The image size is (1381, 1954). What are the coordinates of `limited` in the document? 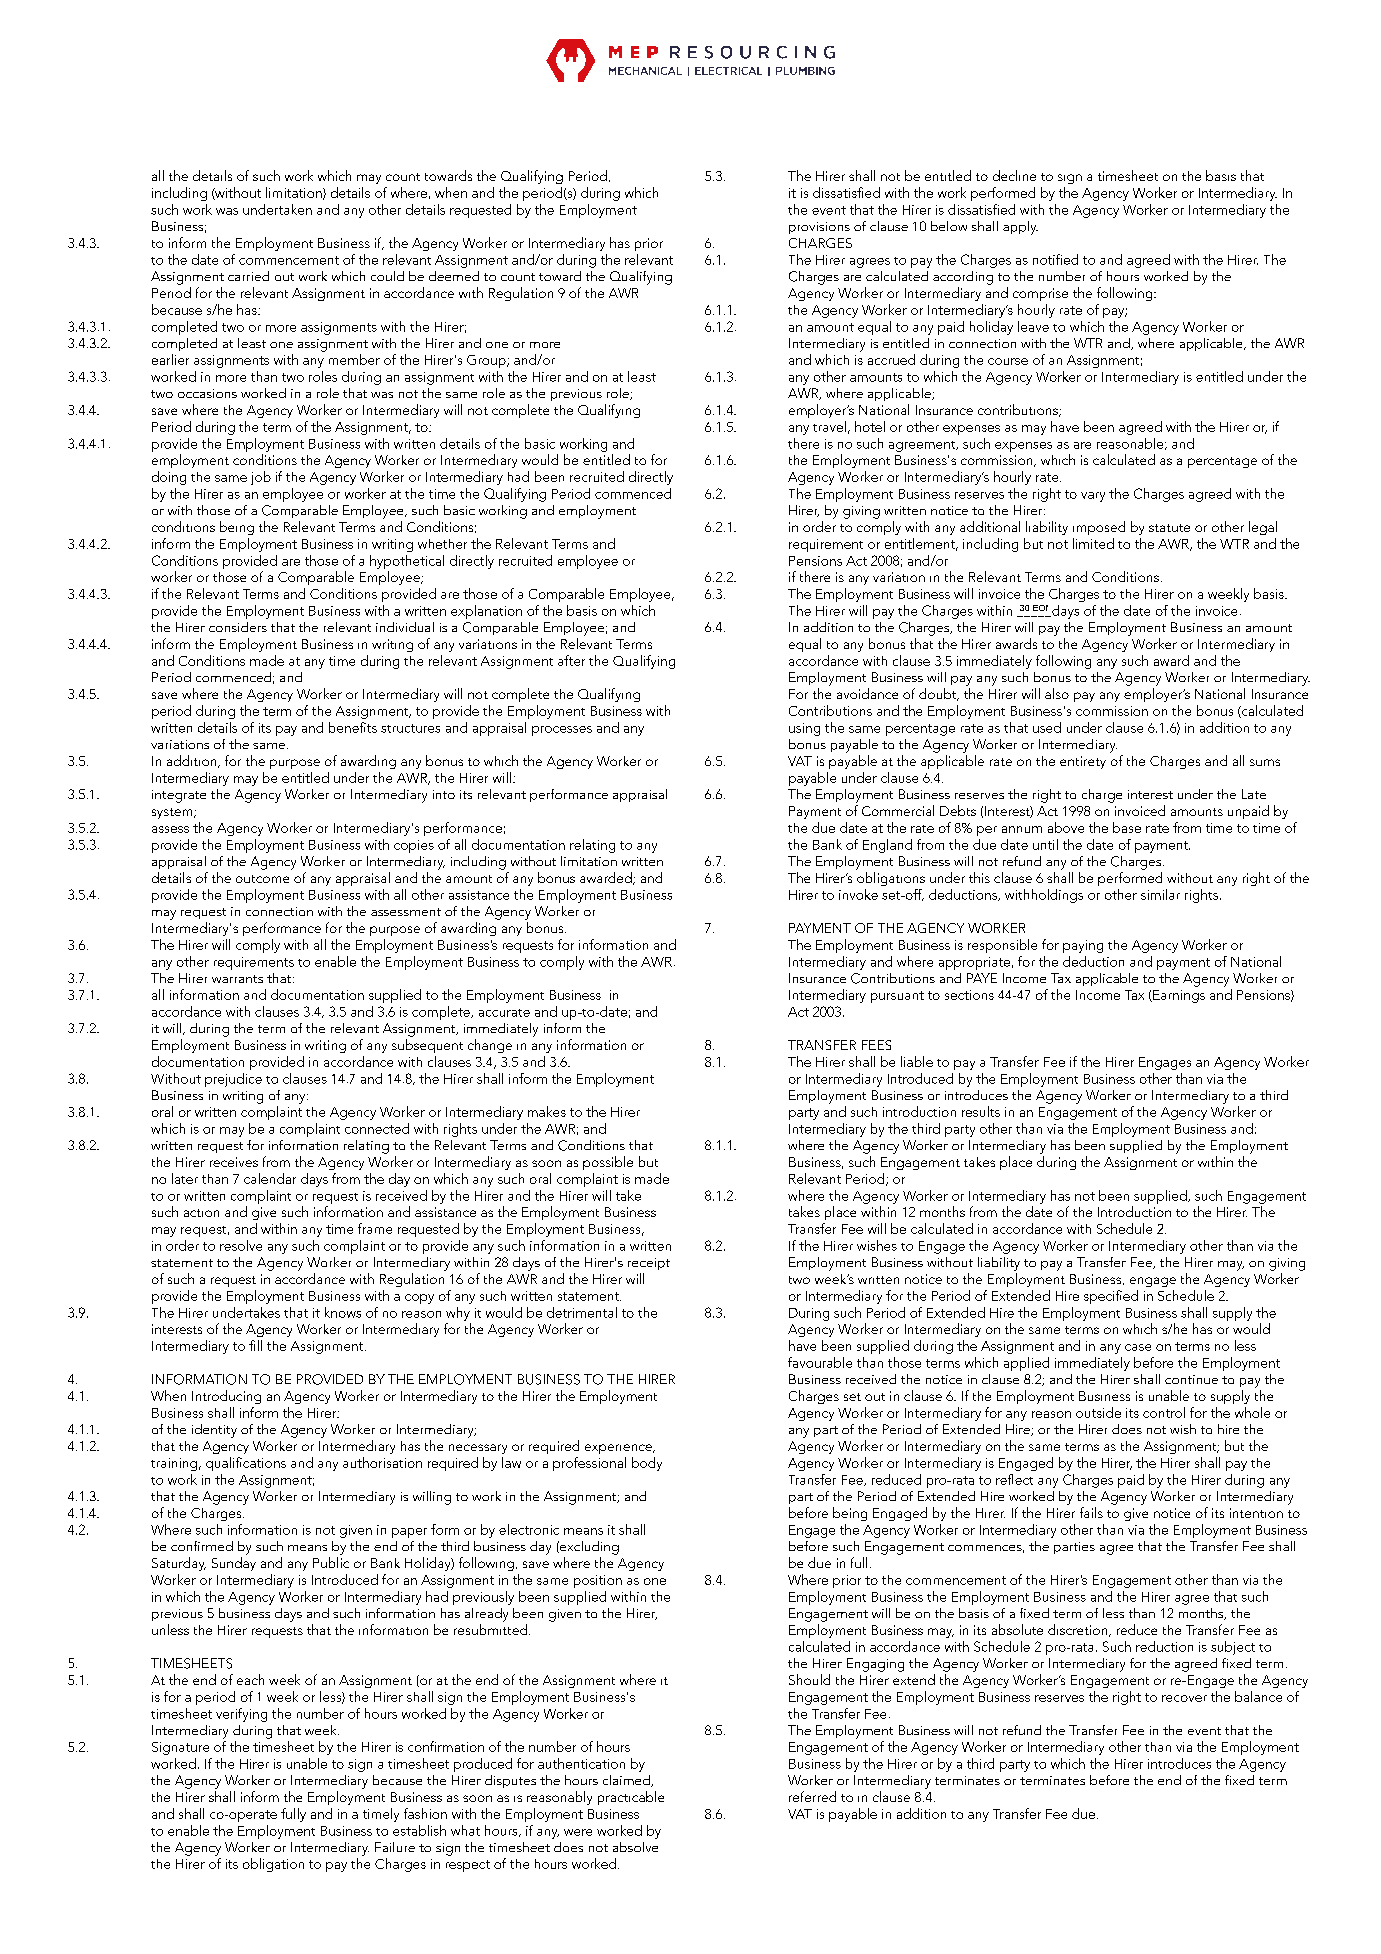 It's located at (1093, 543).
